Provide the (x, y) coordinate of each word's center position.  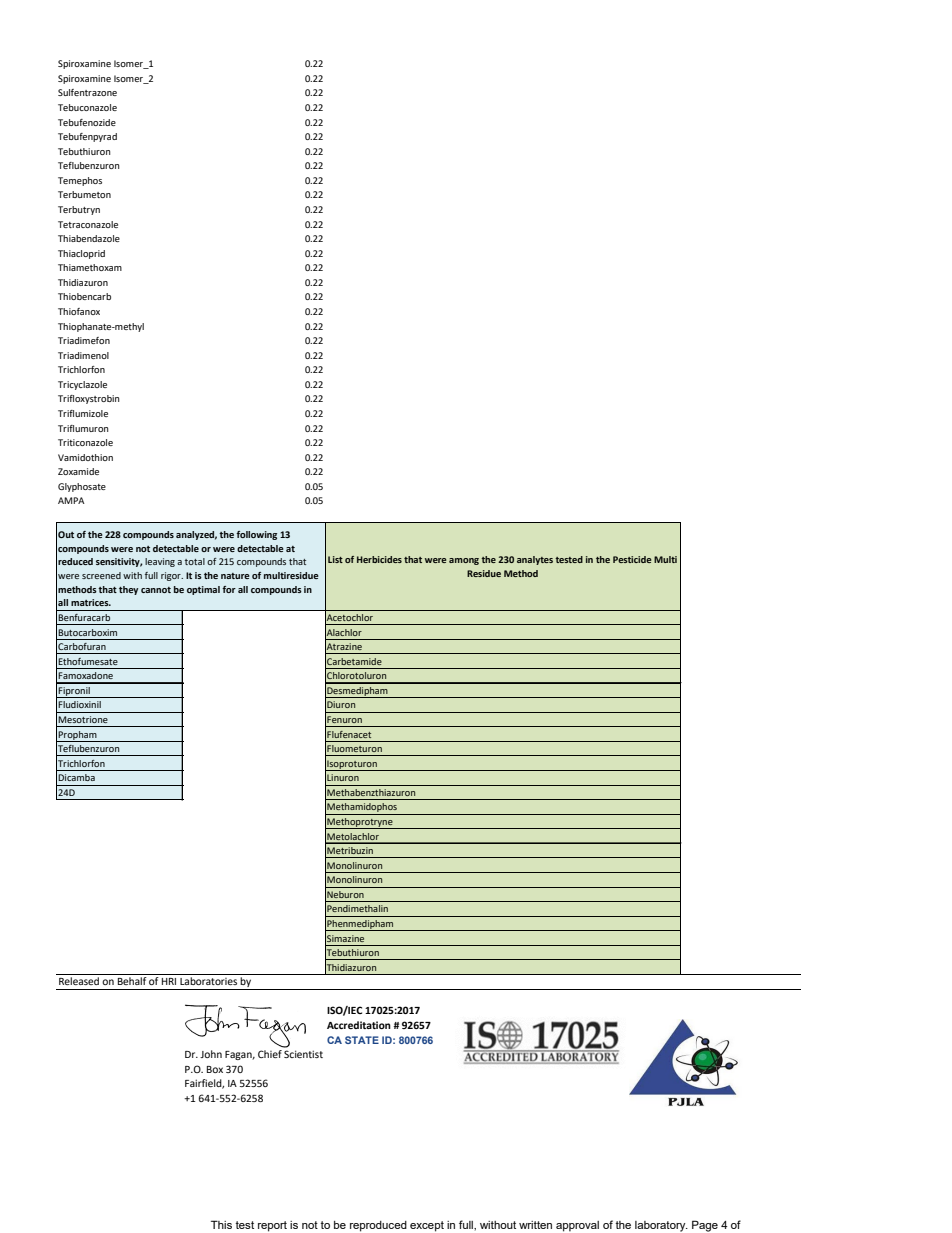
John (211, 1054)
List (335, 559)
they (128, 590)
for (229, 589)
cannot (156, 590)
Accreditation (359, 1025)
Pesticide (632, 559)
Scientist (303, 1054)
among (464, 561)
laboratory (661, 1226)
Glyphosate (82, 487)
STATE (362, 1040)
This (221, 1224)
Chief (270, 1054)
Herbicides (379, 559)
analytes (535, 560)
